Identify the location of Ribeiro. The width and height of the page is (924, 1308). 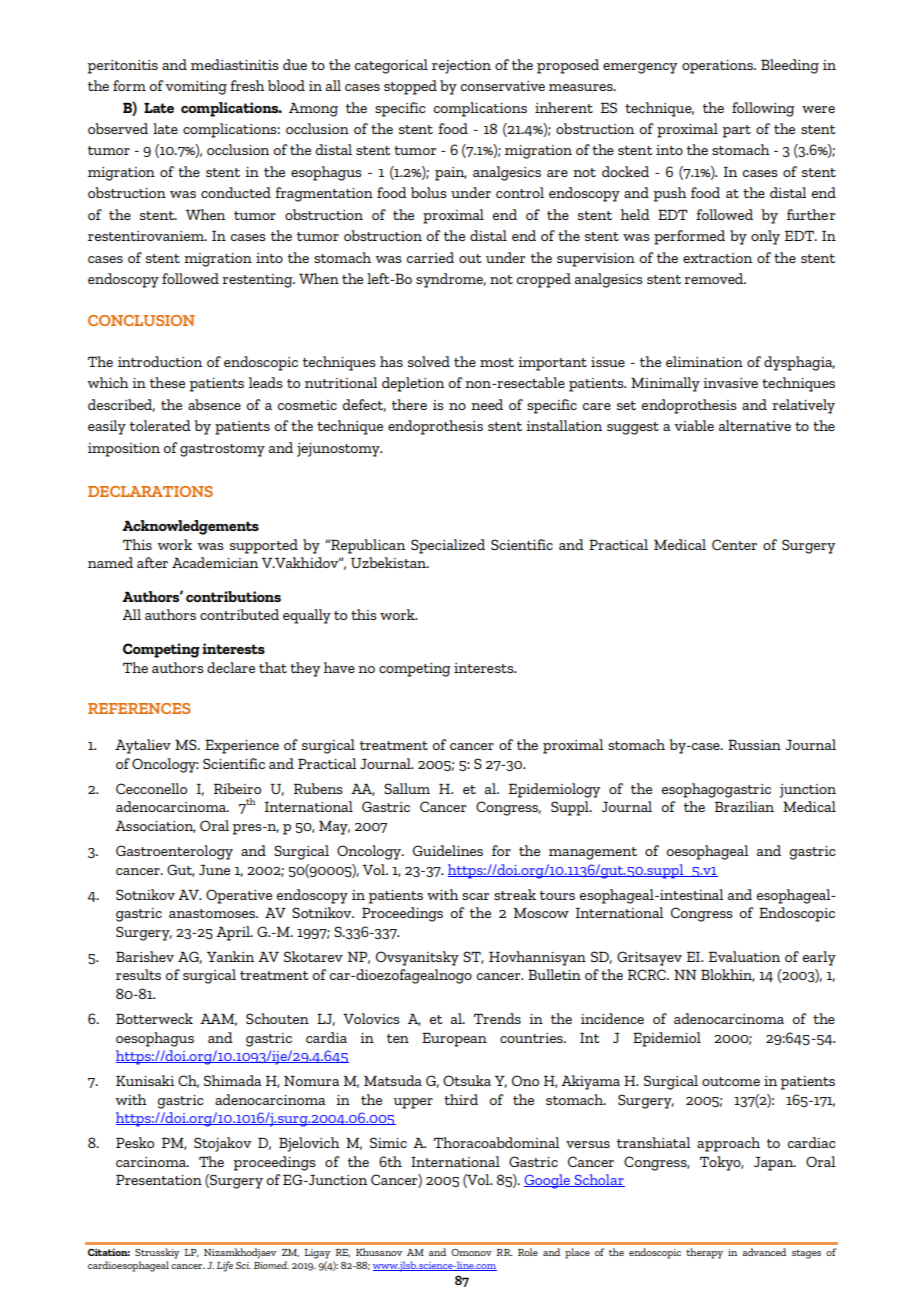
(237, 788).
